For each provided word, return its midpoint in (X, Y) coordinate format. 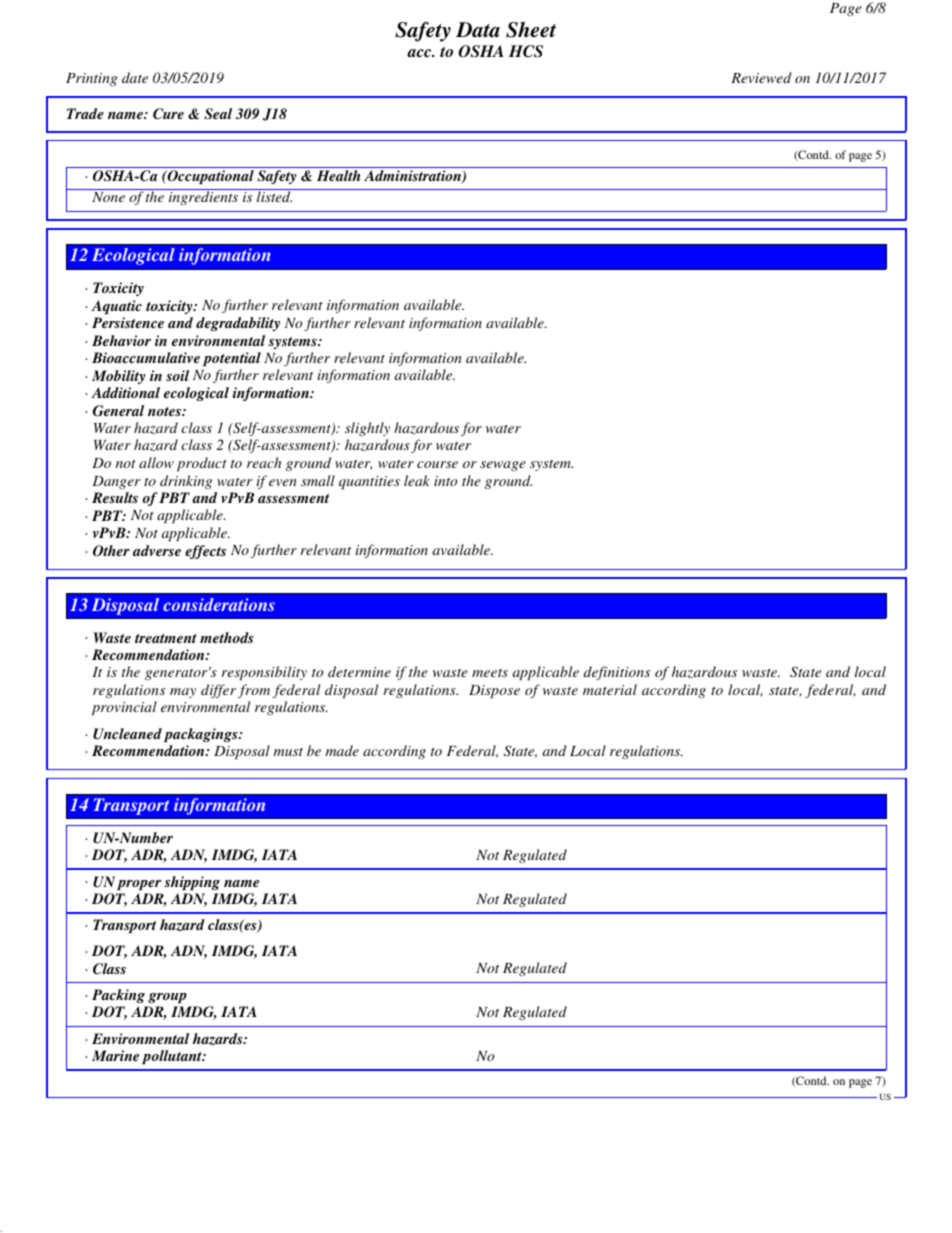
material (610, 689)
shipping (192, 883)
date (135, 77)
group (167, 998)
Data (478, 30)
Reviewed (761, 77)
